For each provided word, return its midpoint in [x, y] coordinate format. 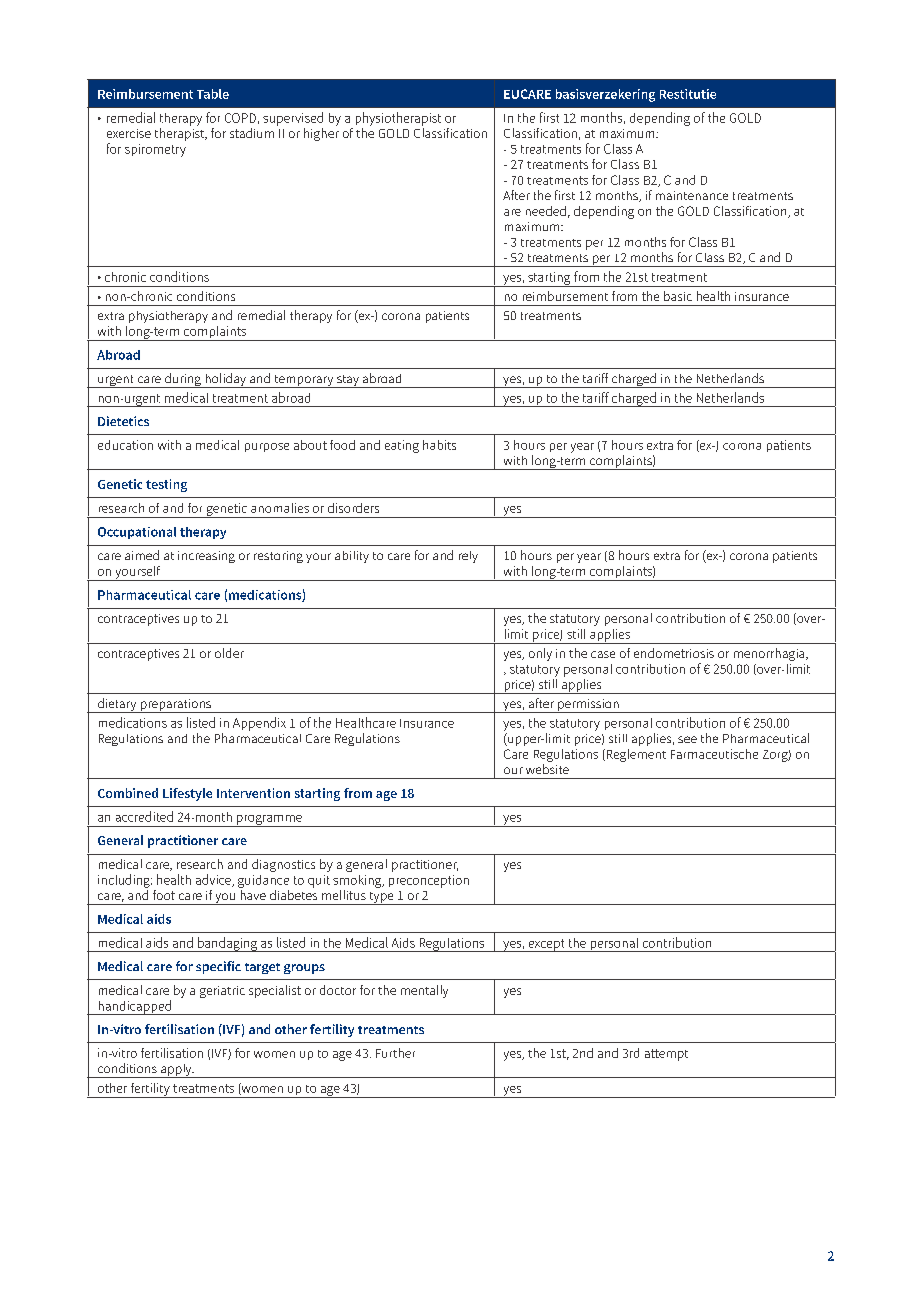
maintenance [692, 195]
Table [213, 94]
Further [395, 1053]
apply [176, 1071]
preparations [176, 706]
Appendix [259, 724]
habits [439, 445]
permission [588, 706]
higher [321, 134]
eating [402, 446]
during [183, 380]
